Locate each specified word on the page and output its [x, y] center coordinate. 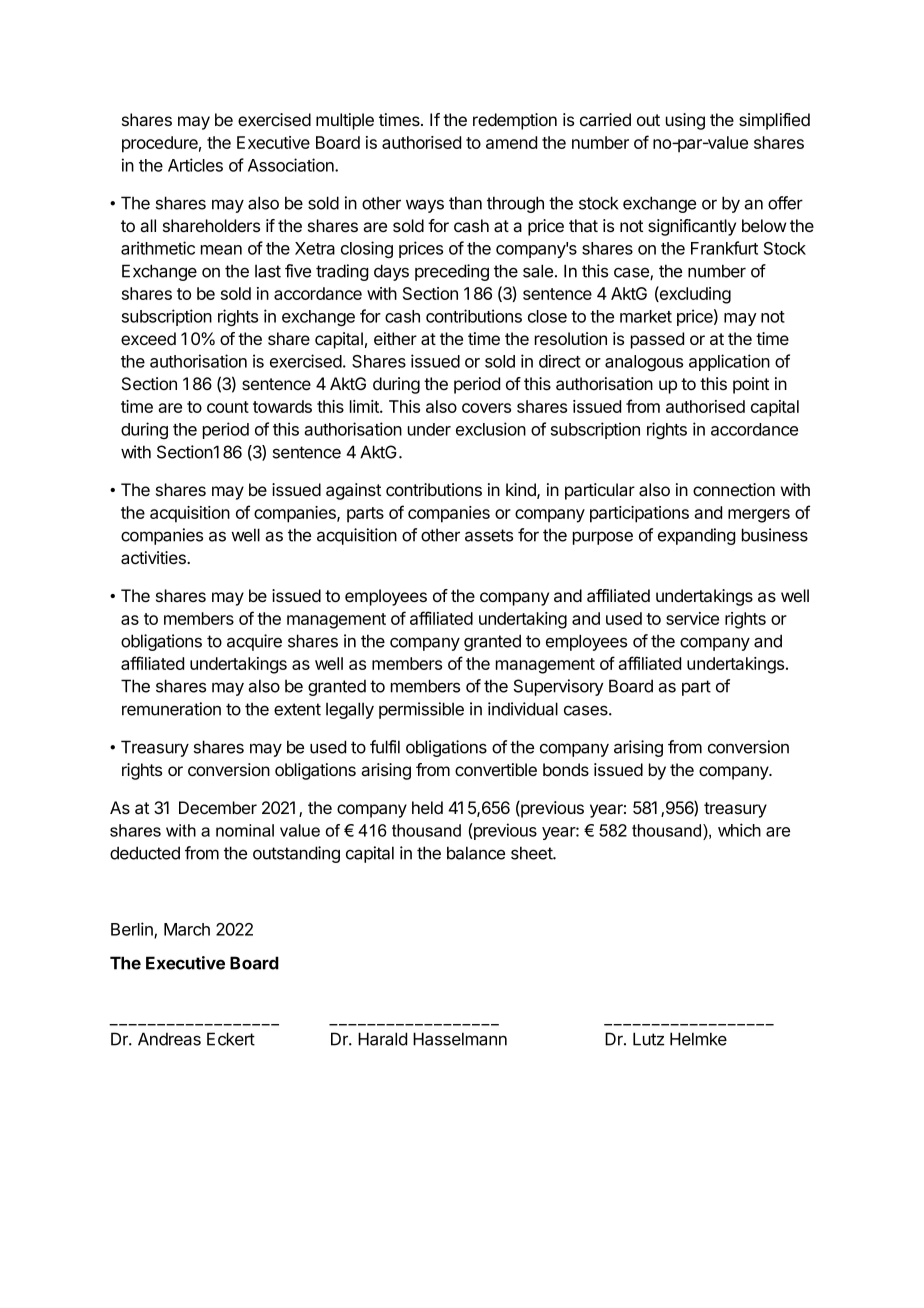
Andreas [169, 1039]
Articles [195, 165]
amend [511, 142]
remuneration [171, 709]
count [228, 407]
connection [734, 489]
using [685, 121]
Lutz [648, 1039]
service [692, 618]
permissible [421, 710]
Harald [382, 1039]
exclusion [491, 429]
